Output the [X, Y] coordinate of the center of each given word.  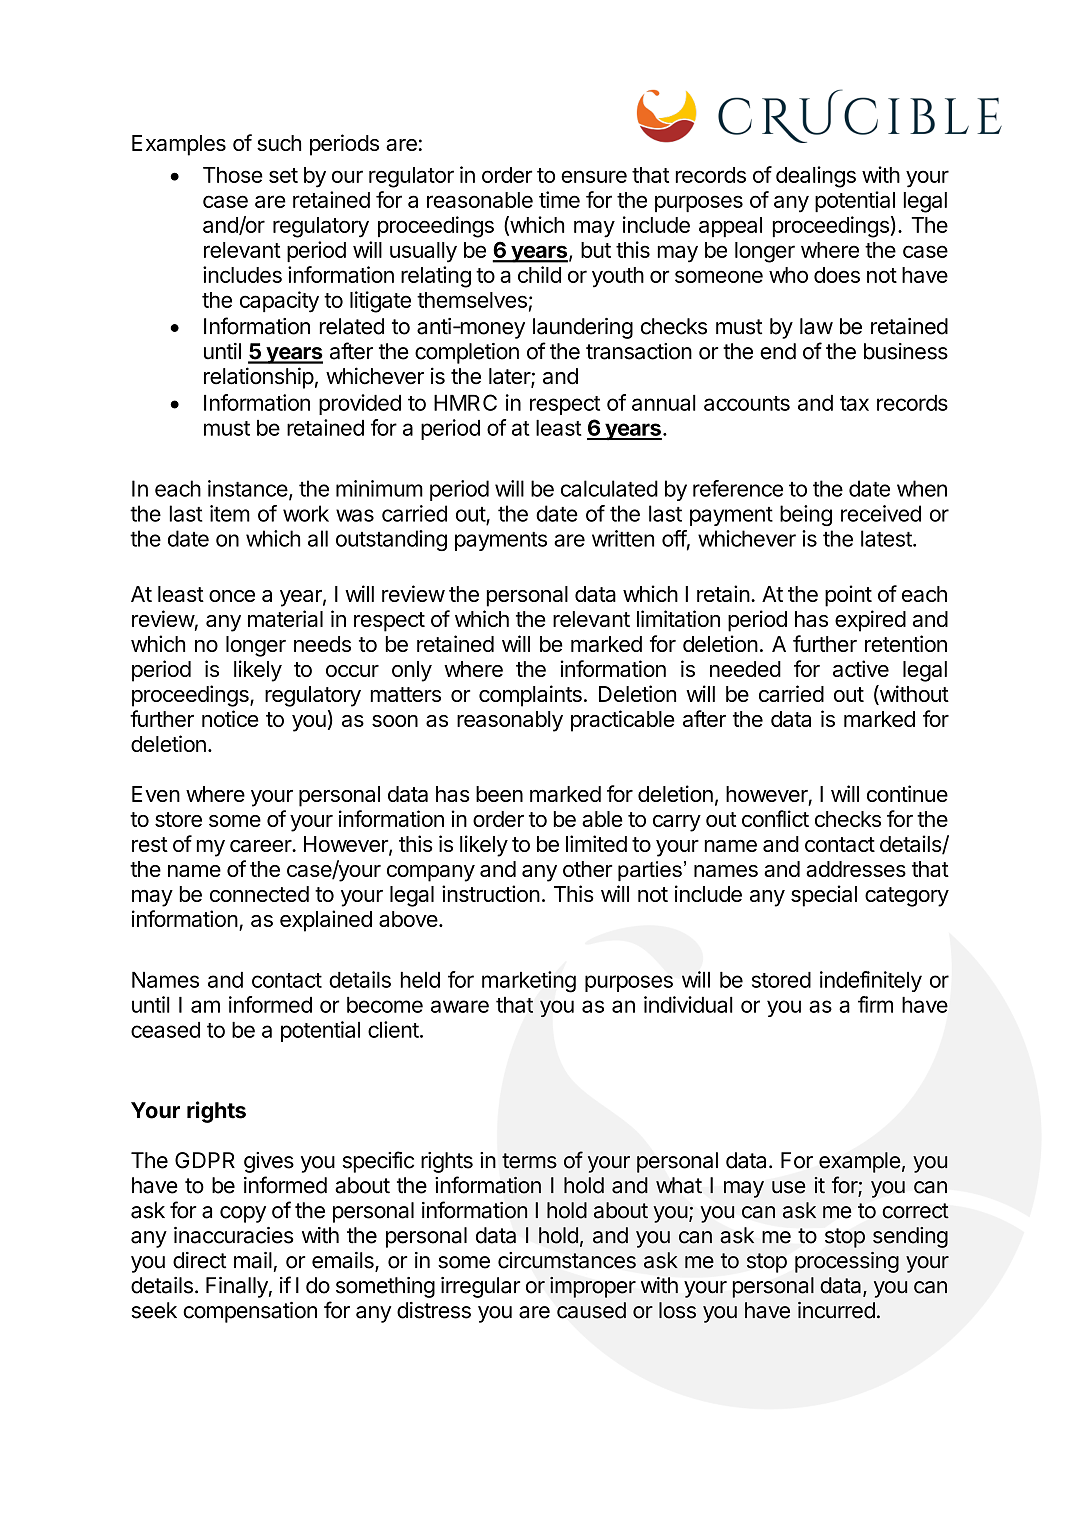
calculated [609, 488]
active [861, 668]
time [559, 199]
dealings [816, 177]
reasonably [510, 721]
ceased [165, 1030]
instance [248, 488]
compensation [250, 1312]
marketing [529, 982]
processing [847, 1262]
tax [854, 403]
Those [233, 175]
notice [230, 718]
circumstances [567, 1260]
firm [875, 1004]
